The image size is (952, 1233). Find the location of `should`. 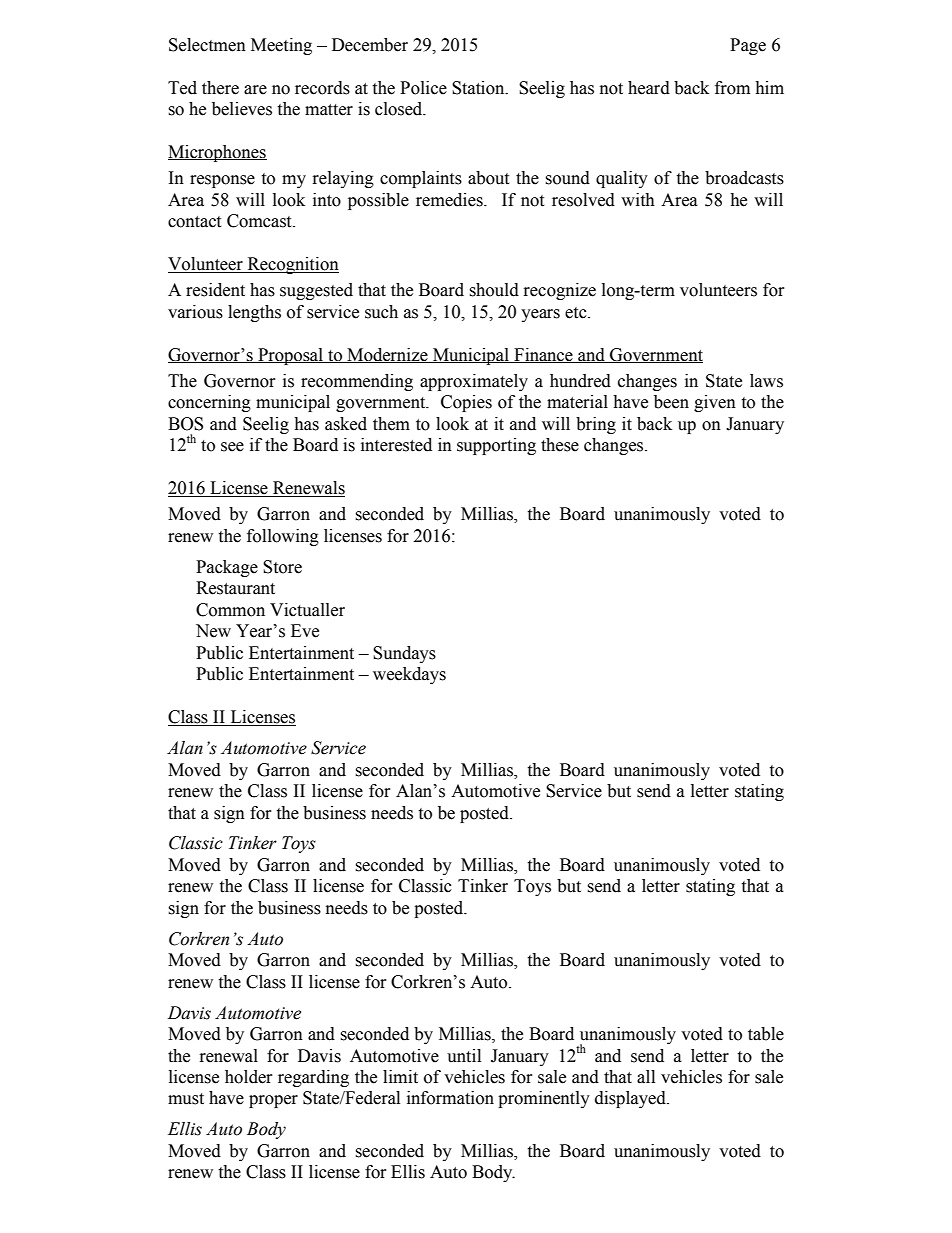

should is located at coordinates (494, 290).
